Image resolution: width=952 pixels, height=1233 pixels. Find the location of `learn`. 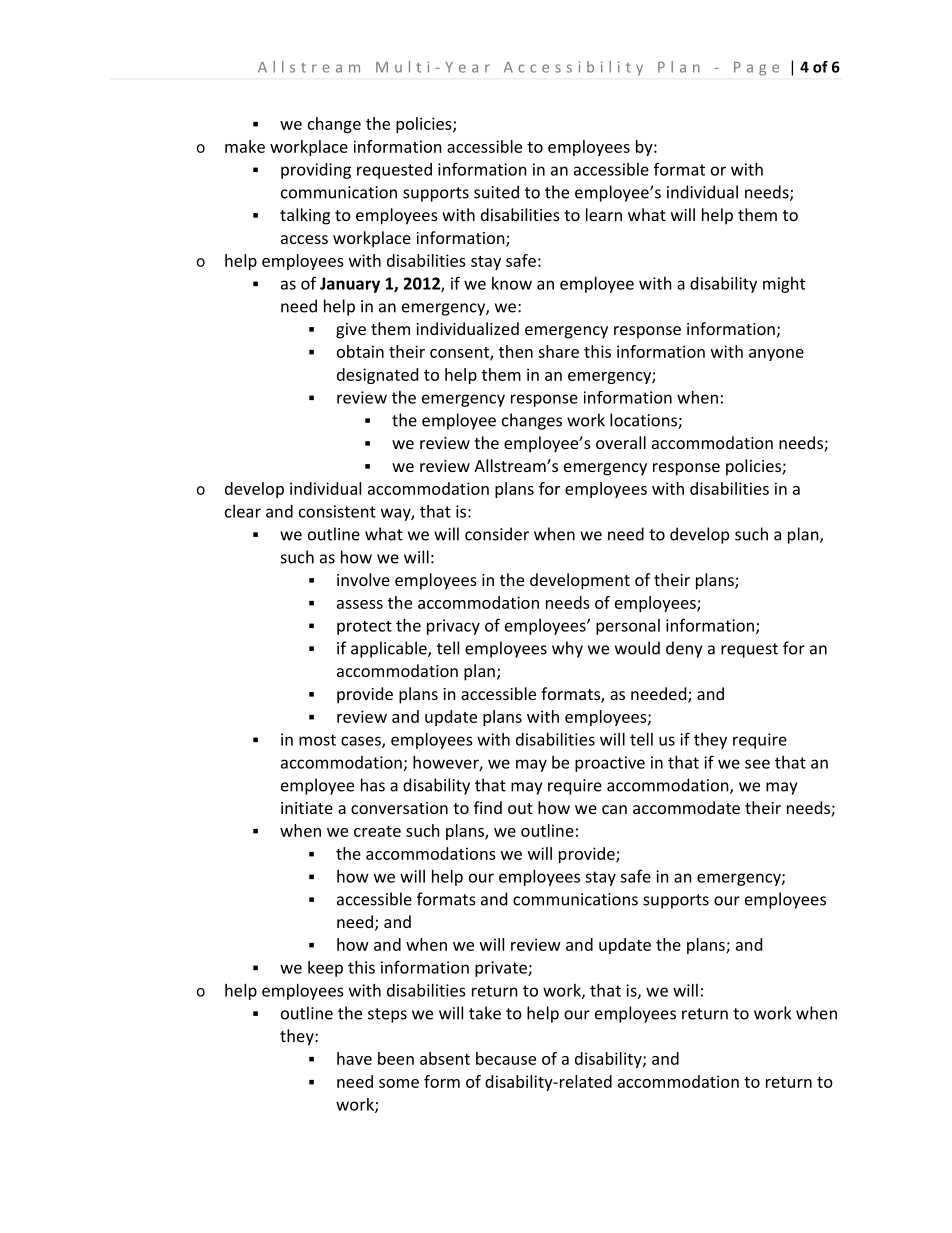

learn is located at coordinates (604, 214).
